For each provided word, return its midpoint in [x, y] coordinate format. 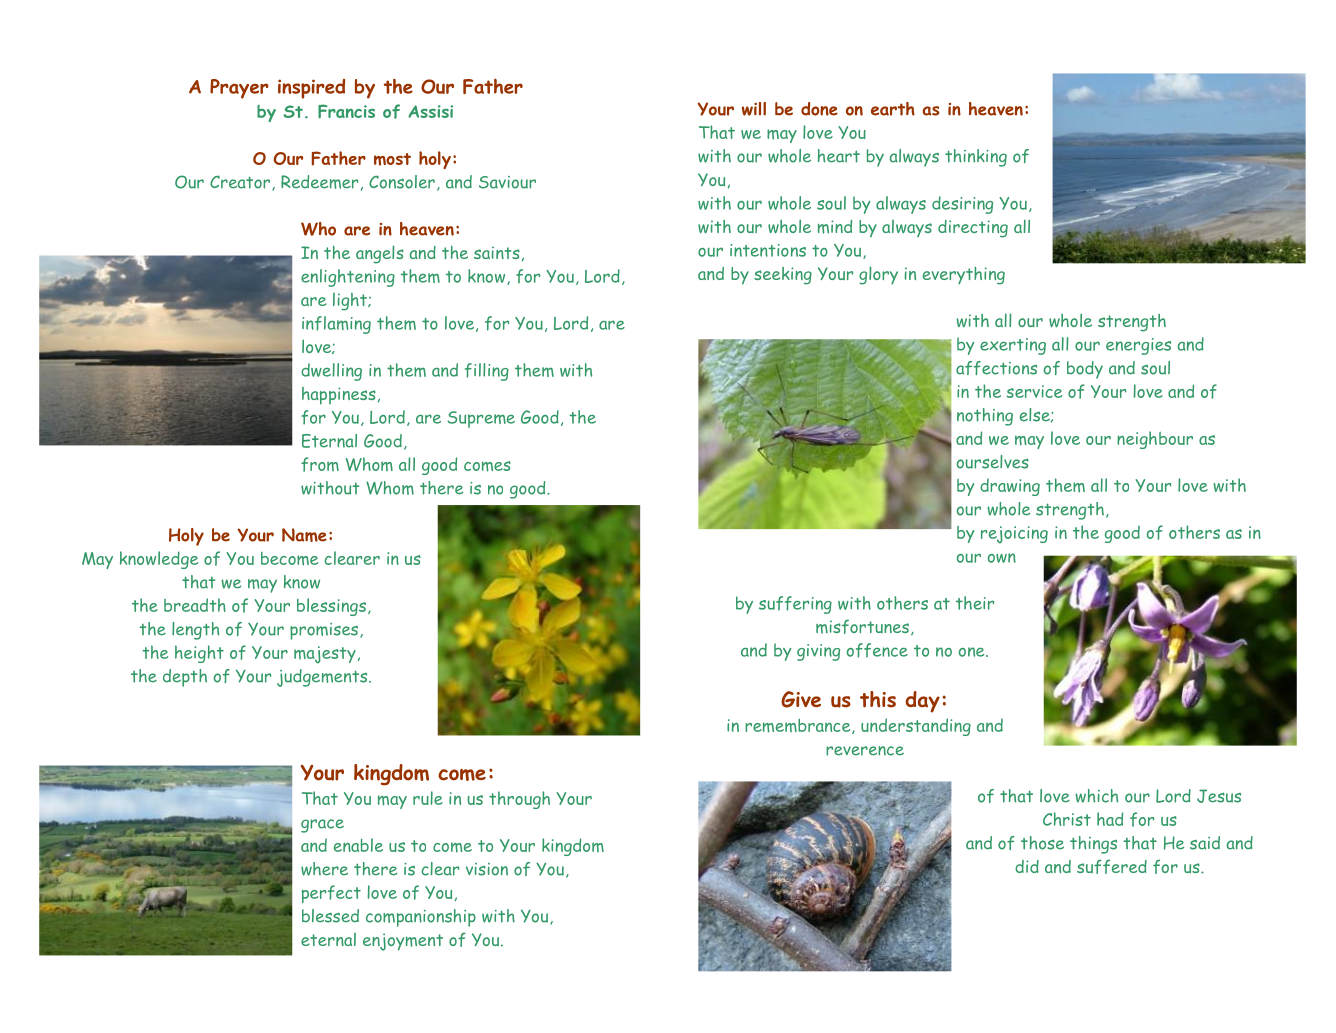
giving [818, 652]
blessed [330, 916]
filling [487, 372]
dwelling [331, 372]
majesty [325, 655]
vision [487, 869]
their [975, 603]
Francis [346, 111]
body [1085, 370]
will [754, 109]
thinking [976, 158]
